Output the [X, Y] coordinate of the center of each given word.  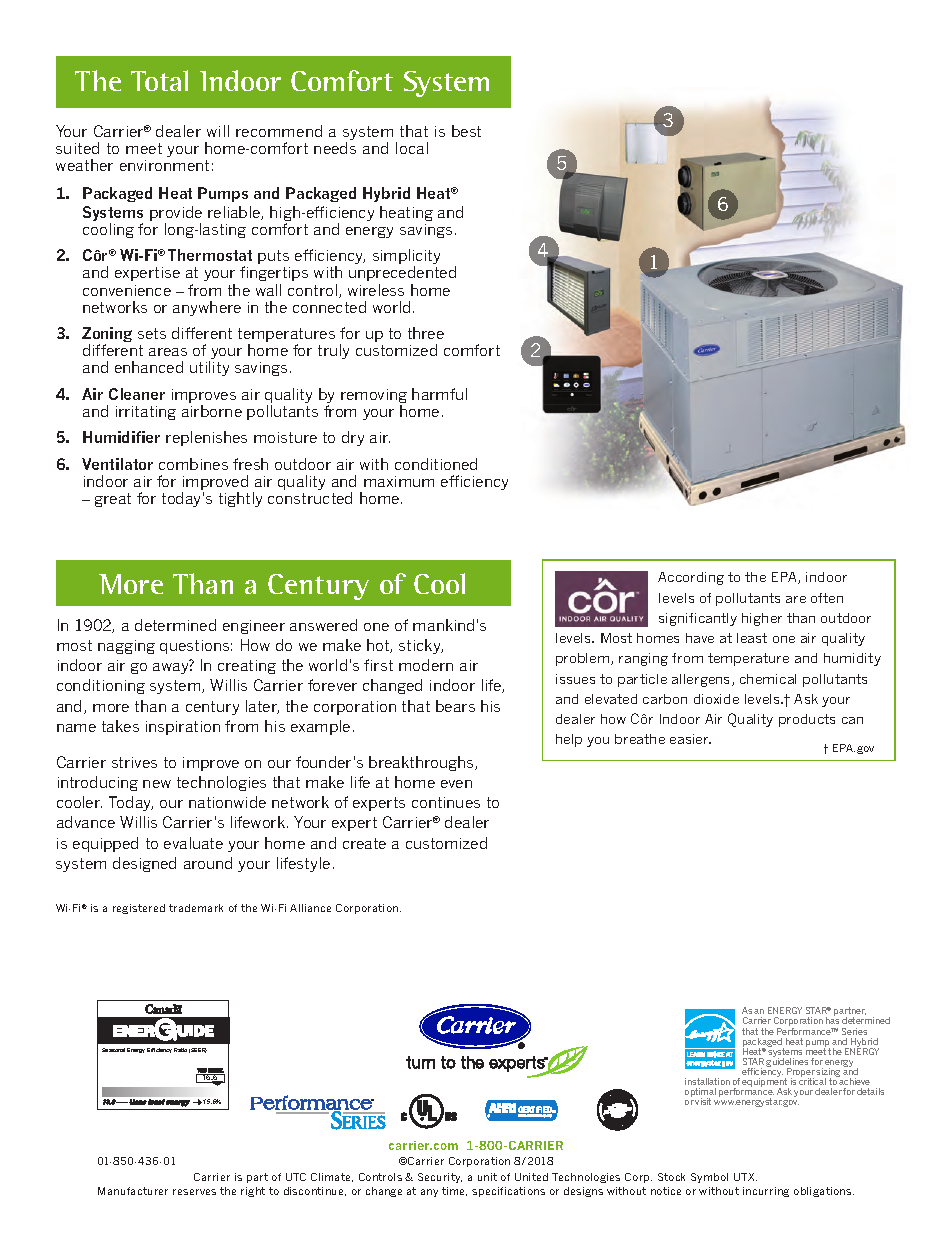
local [412, 148]
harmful [439, 394]
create [364, 843]
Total [159, 80]
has [832, 1020]
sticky [421, 646]
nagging [126, 647]
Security [440, 1178]
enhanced [149, 367]
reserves [194, 1192]
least [752, 638]
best [466, 131]
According [691, 578]
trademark [196, 908]
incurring [766, 1192]
